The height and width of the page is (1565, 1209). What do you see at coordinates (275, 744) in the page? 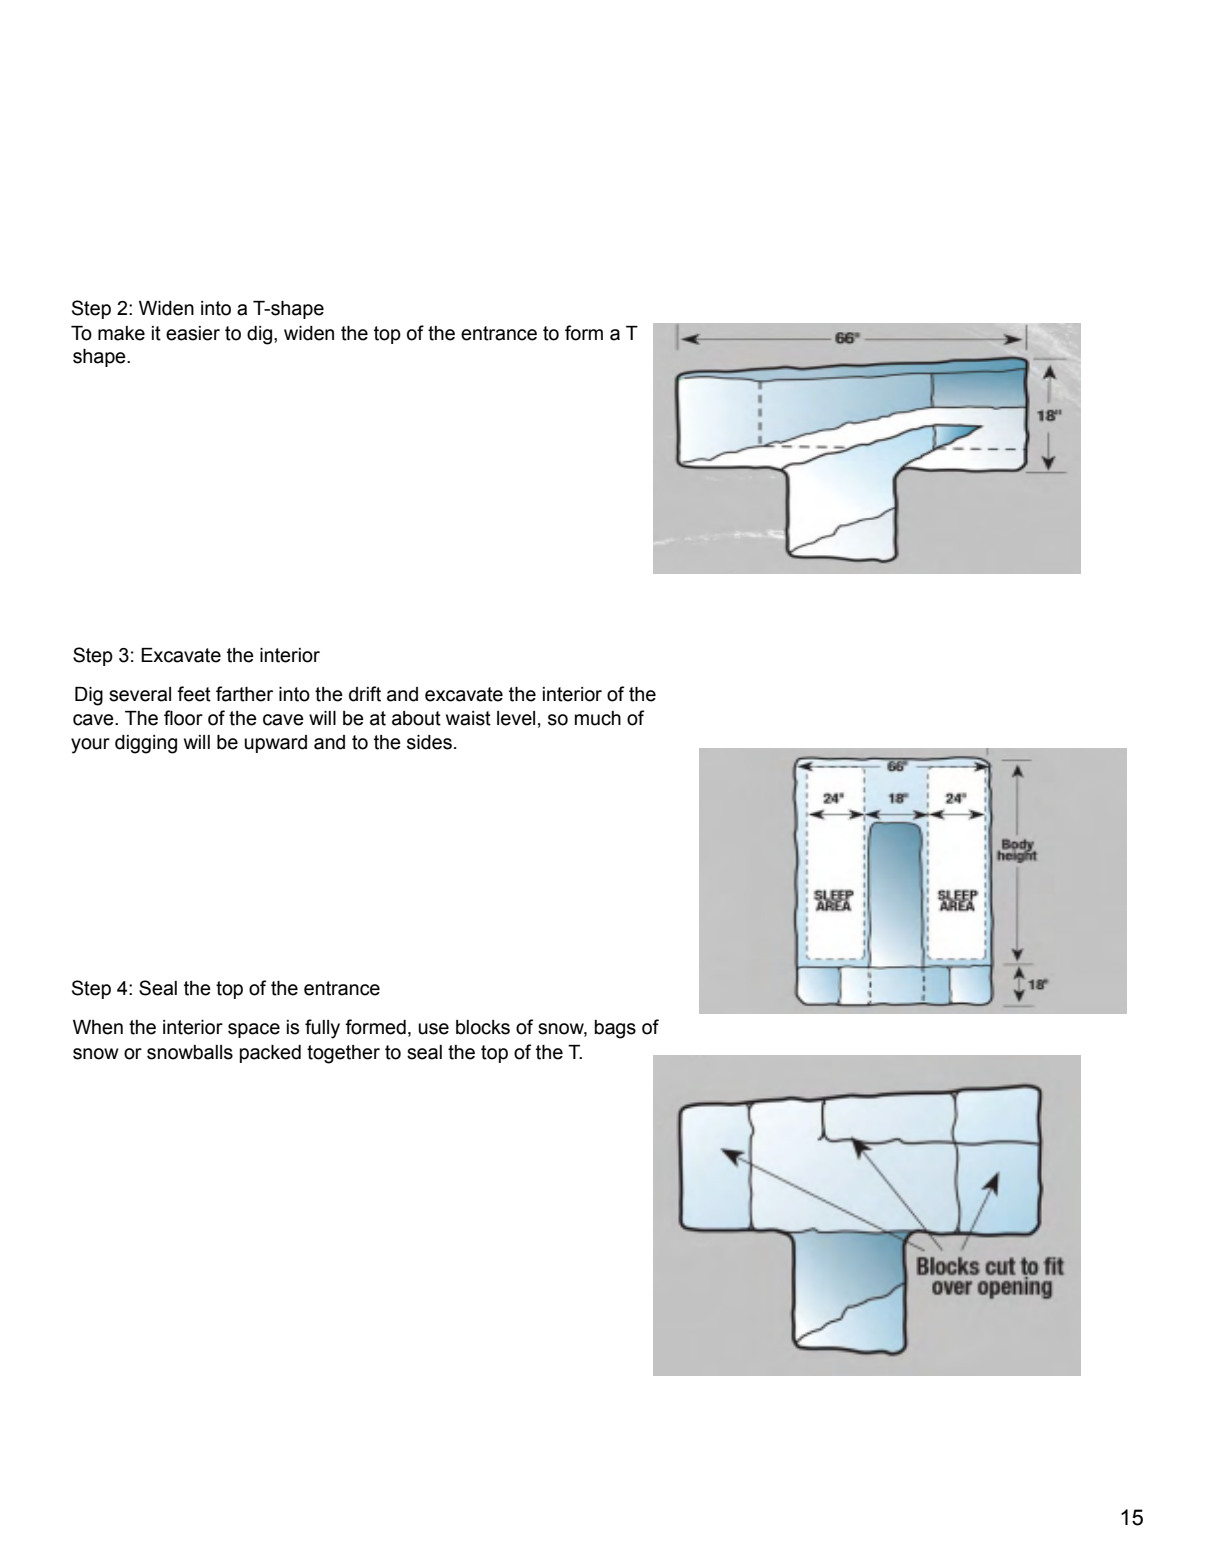
I see `upward` at bounding box center [275, 744].
